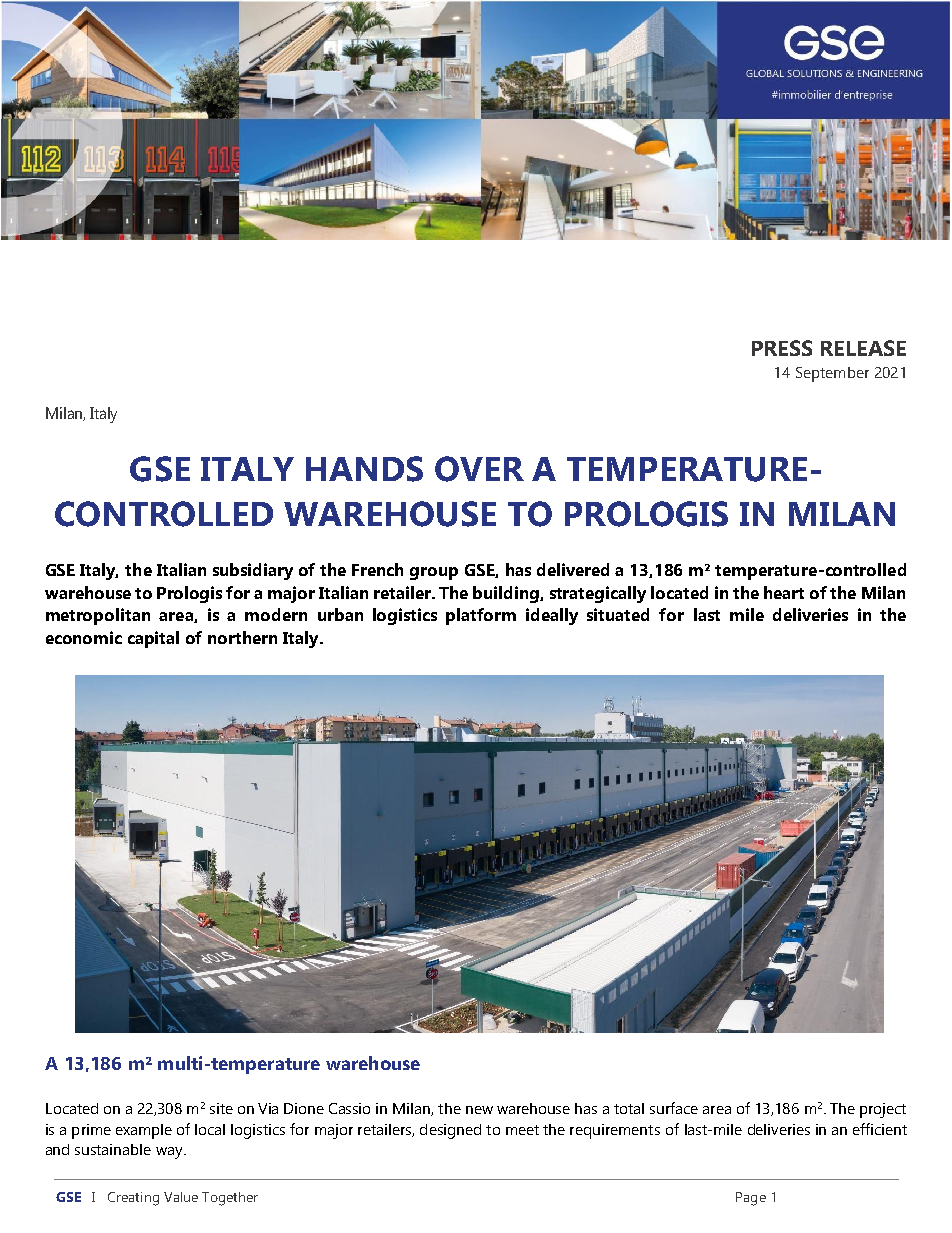 This document has height=1233, width=952. Describe the element at coordinates (832, 374) in the document. I see `September` at that location.
